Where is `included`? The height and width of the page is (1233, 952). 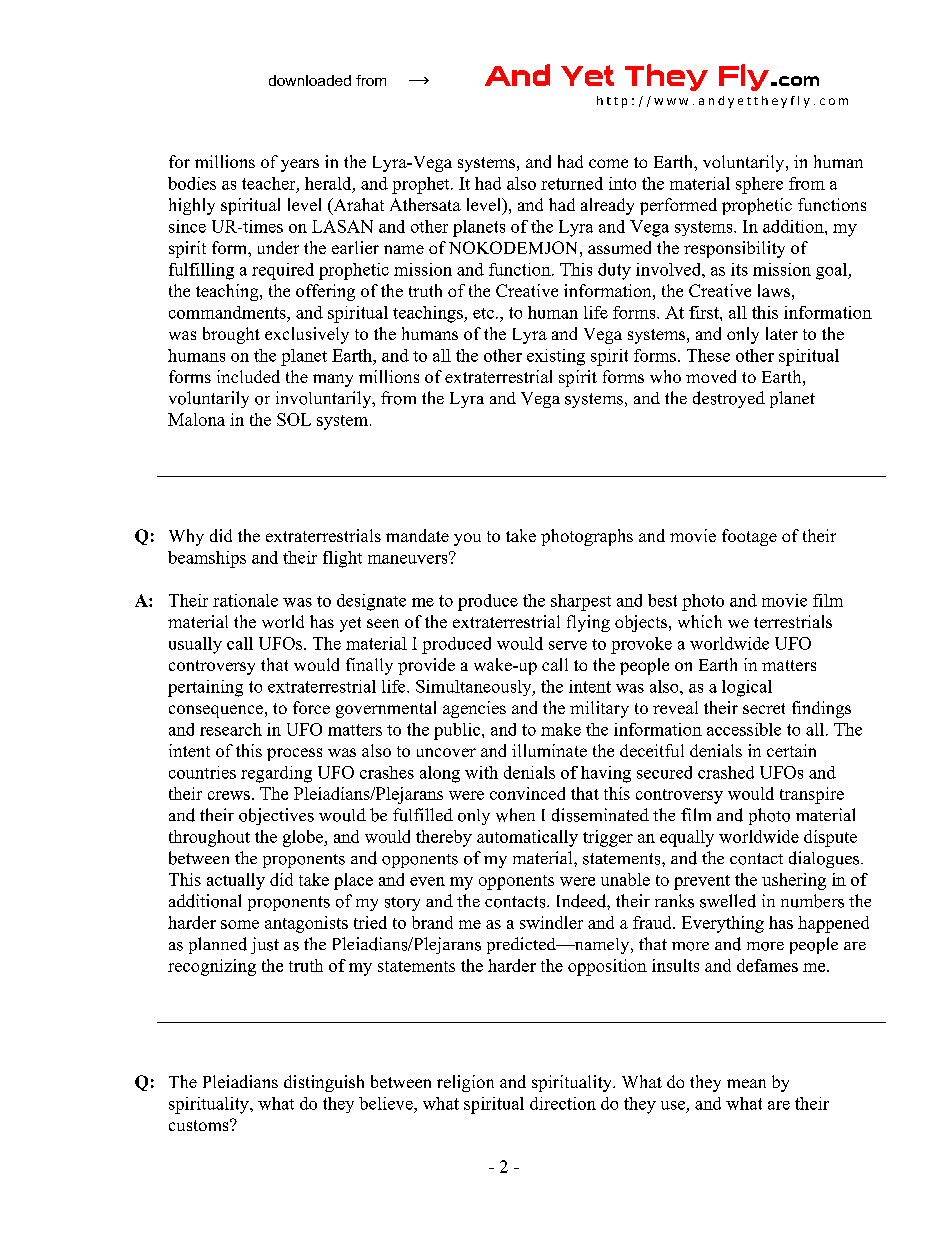 included is located at coordinates (248, 376).
